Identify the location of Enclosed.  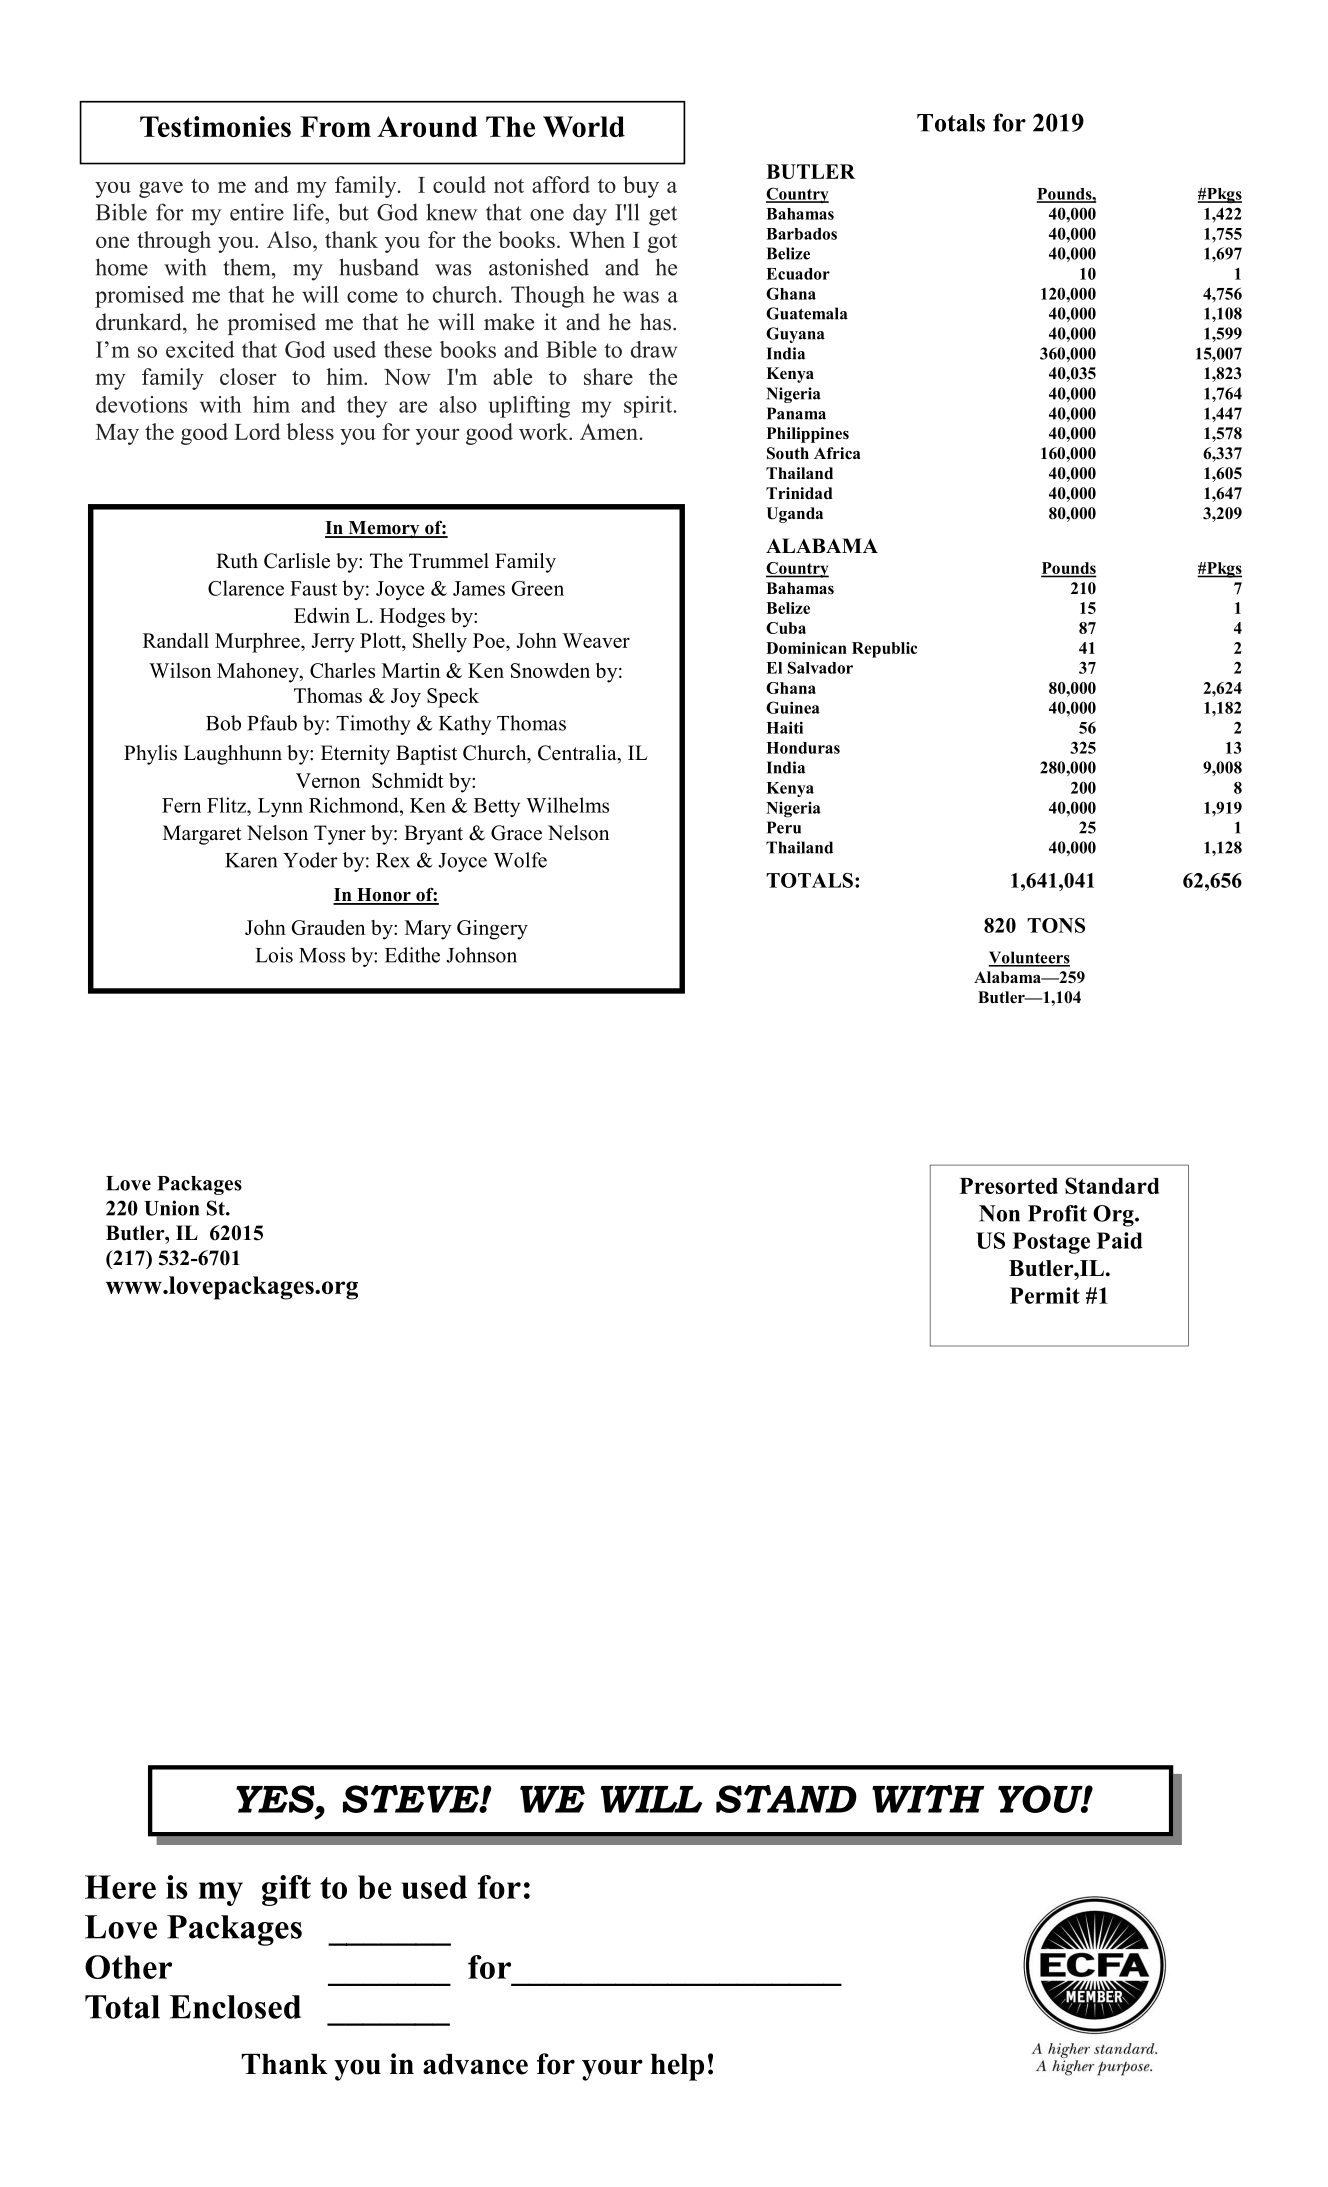
(235, 2007).
